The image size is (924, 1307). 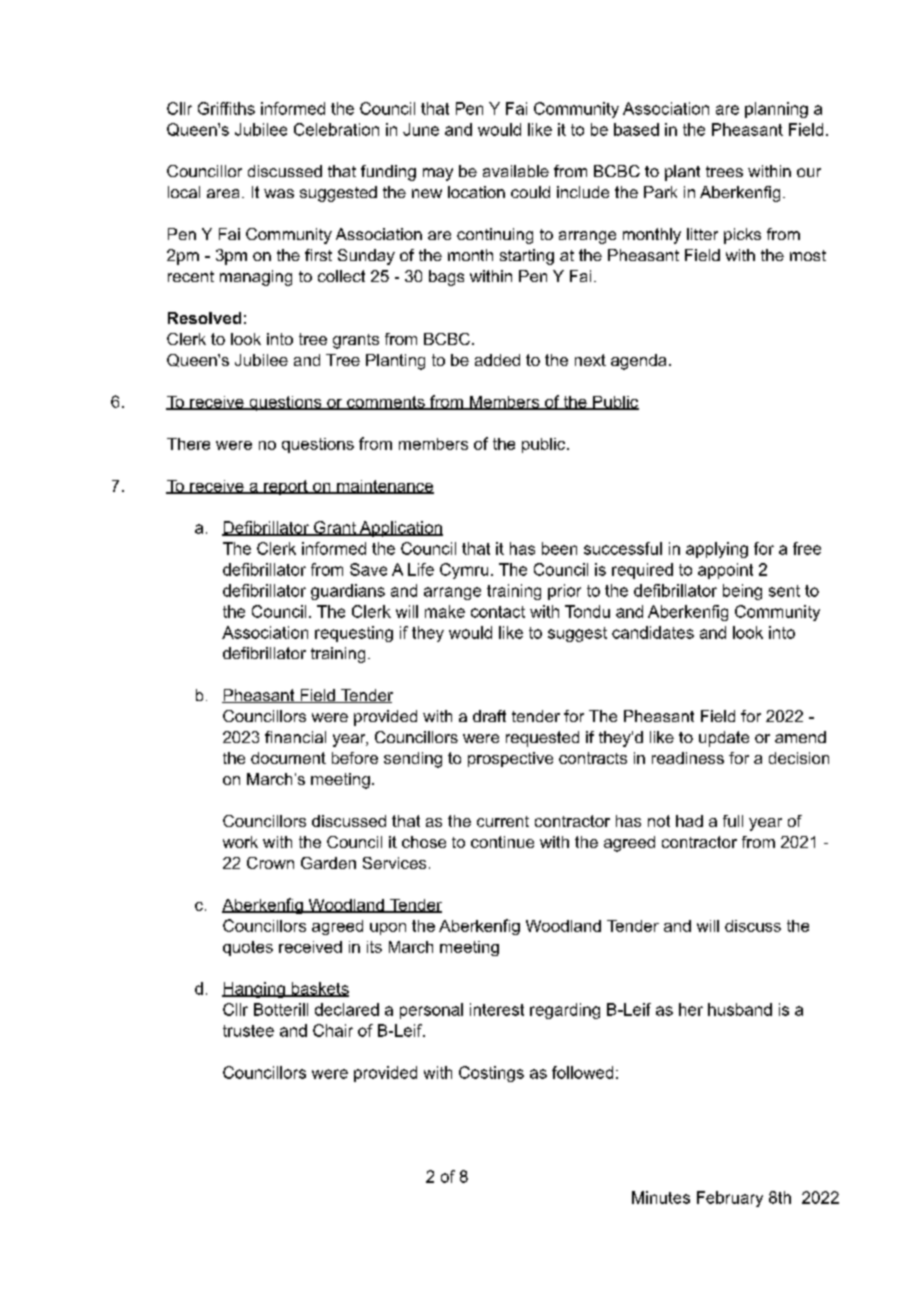 What do you see at coordinates (776, 110) in the screenshot?
I see `planning` at bounding box center [776, 110].
